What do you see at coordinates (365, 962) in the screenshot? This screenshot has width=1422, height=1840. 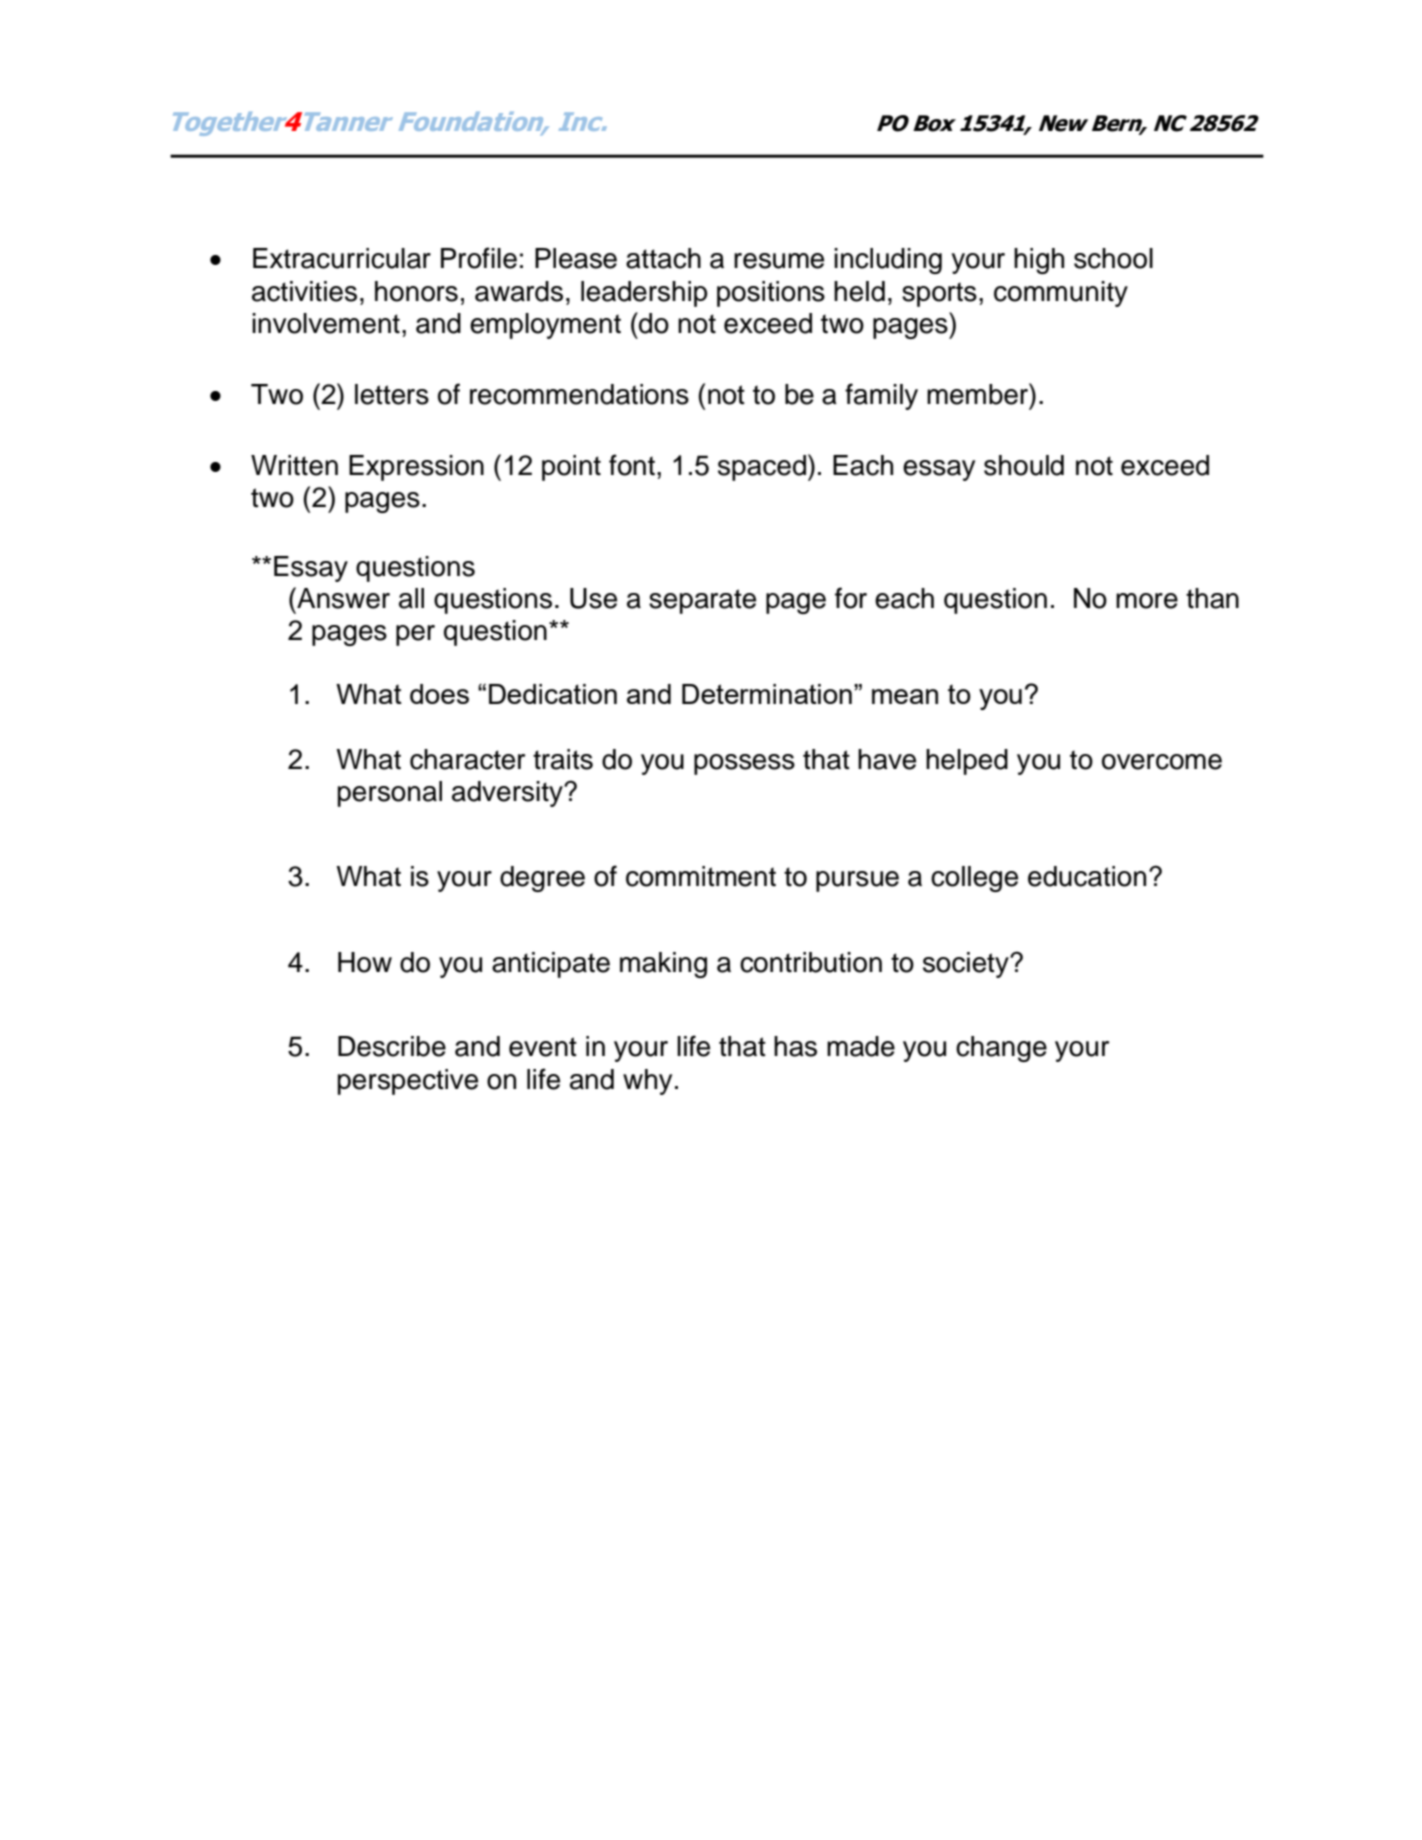 I see `How` at bounding box center [365, 962].
